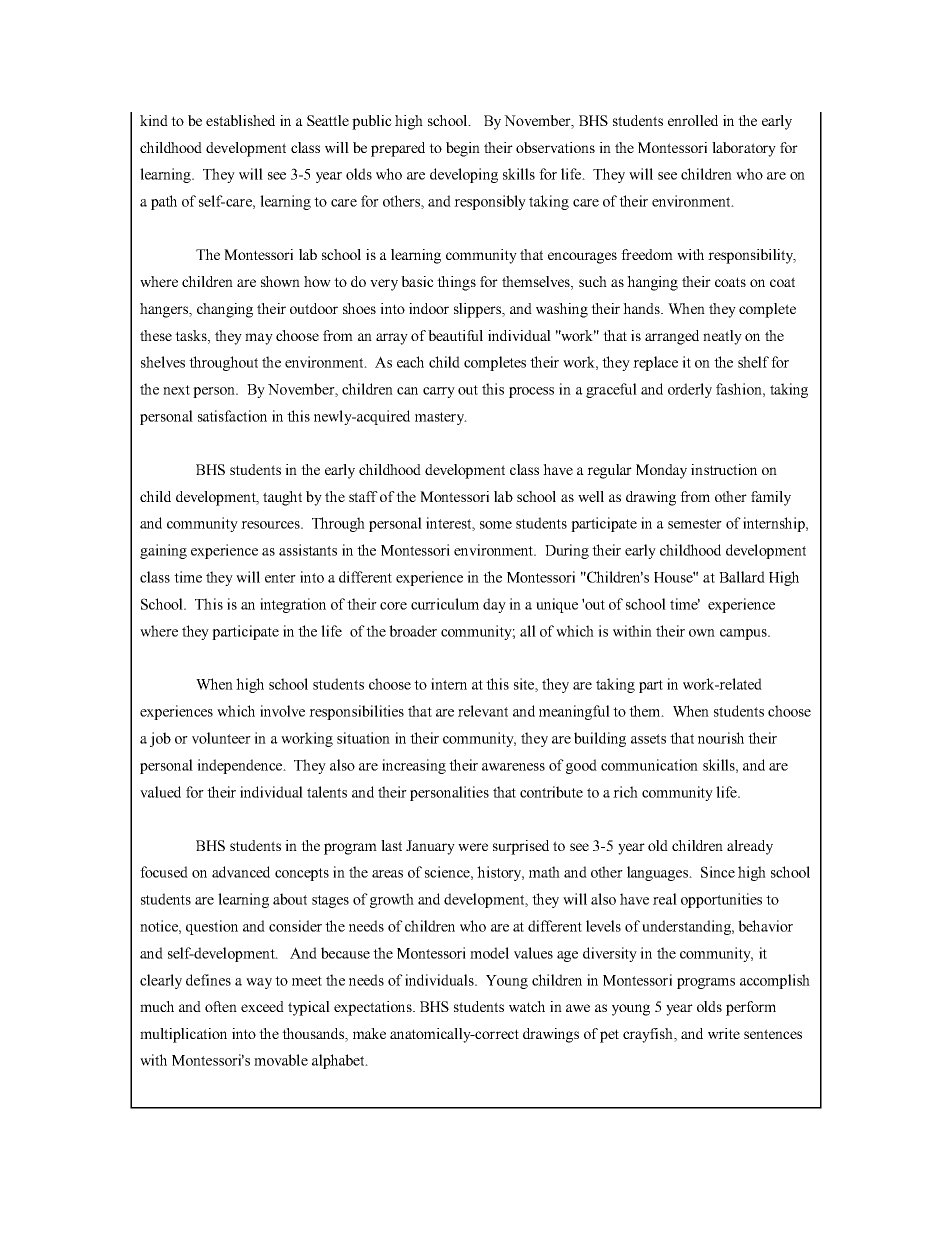  What do you see at coordinates (221, 1006) in the screenshot?
I see `often` at bounding box center [221, 1006].
